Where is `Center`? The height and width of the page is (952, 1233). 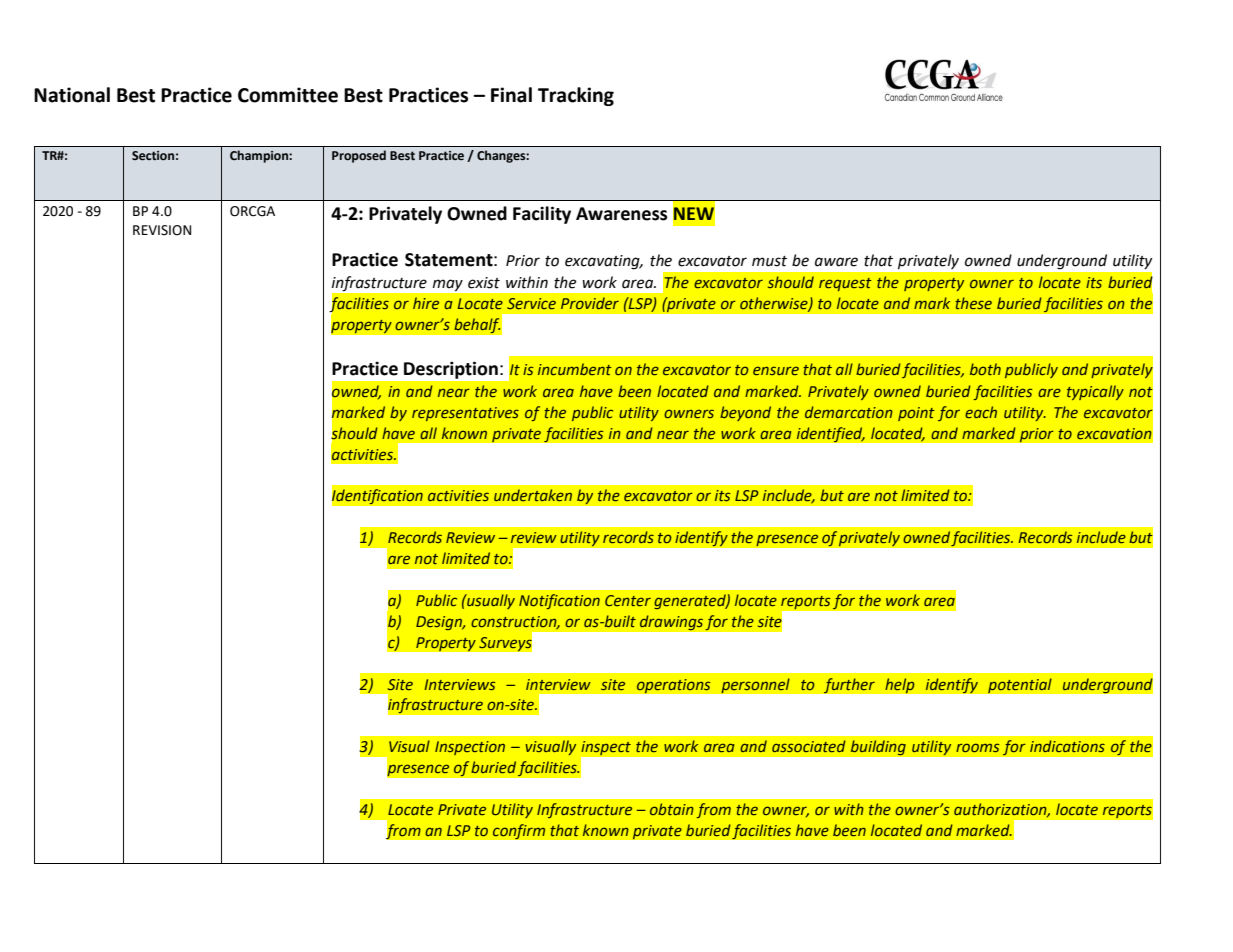
Center is located at coordinates (628, 600).
